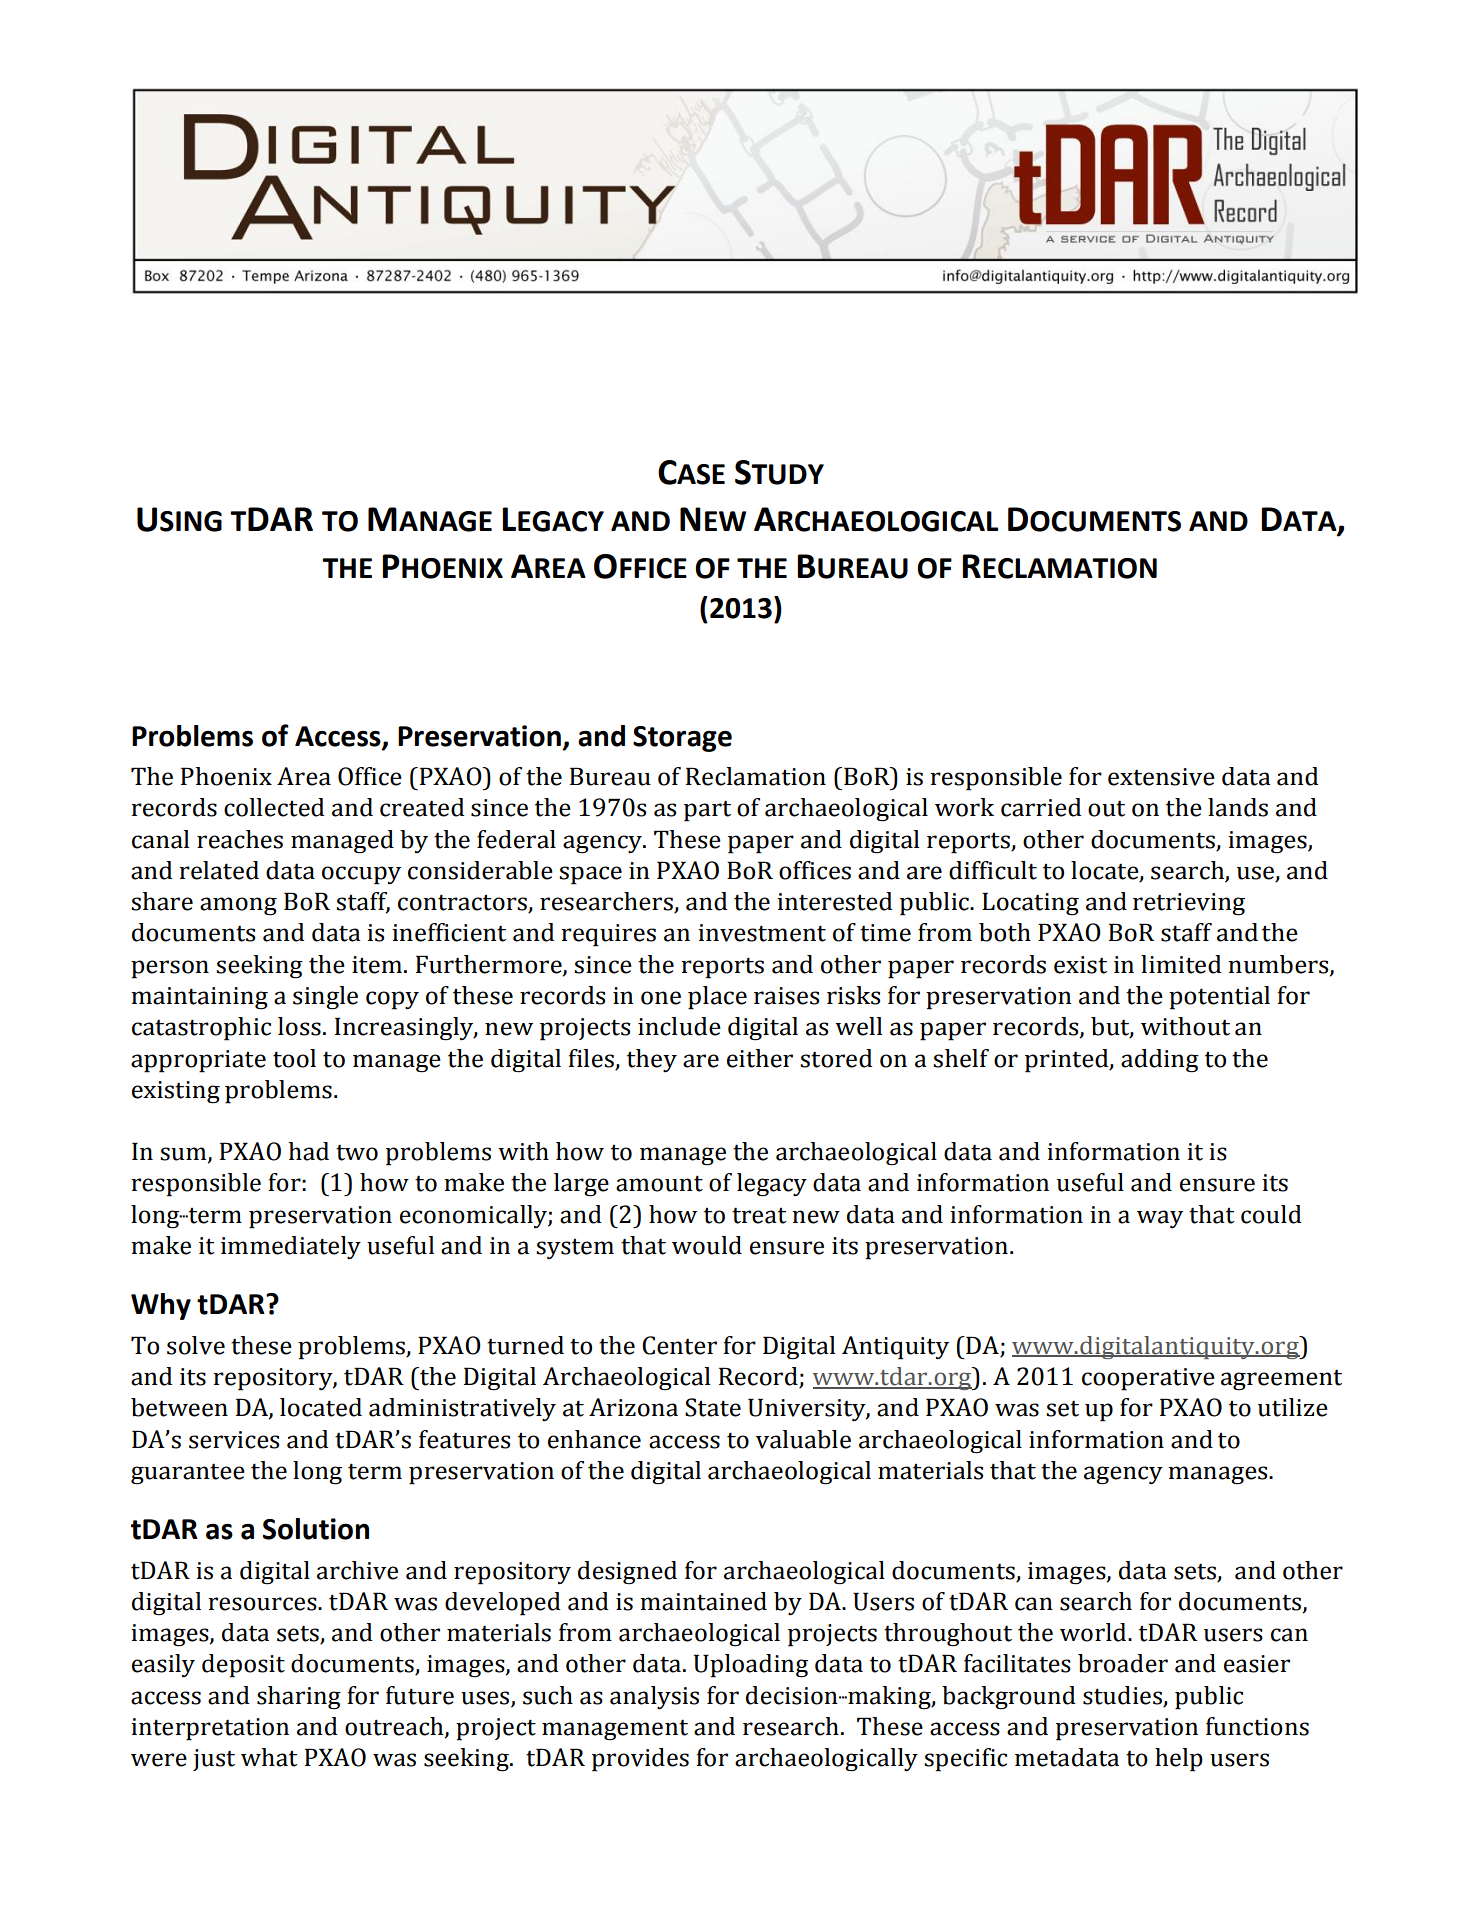 The height and width of the image is (1917, 1482). What do you see at coordinates (654, 1697) in the image?
I see `analysis` at bounding box center [654, 1697].
